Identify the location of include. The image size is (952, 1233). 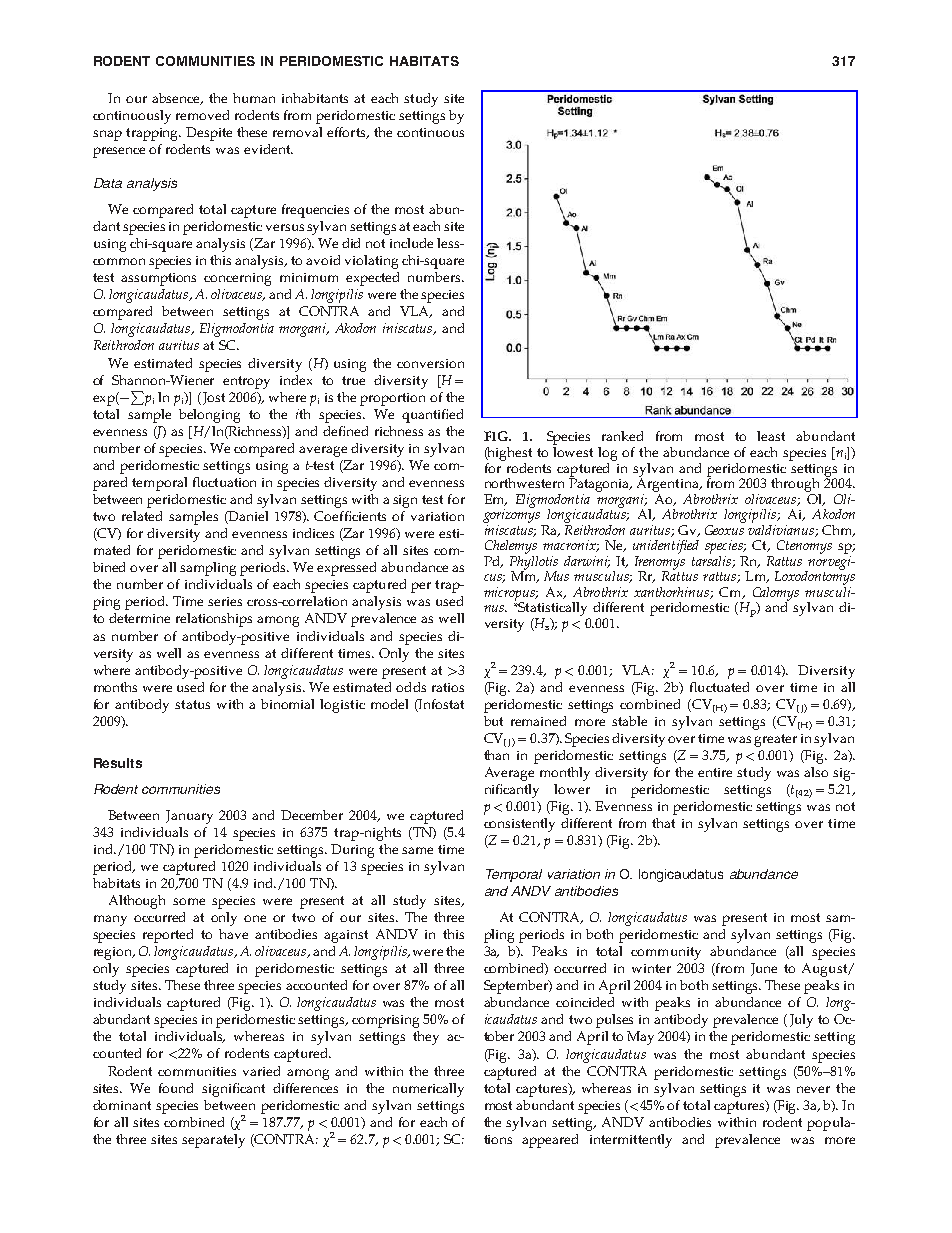
(411, 243).
